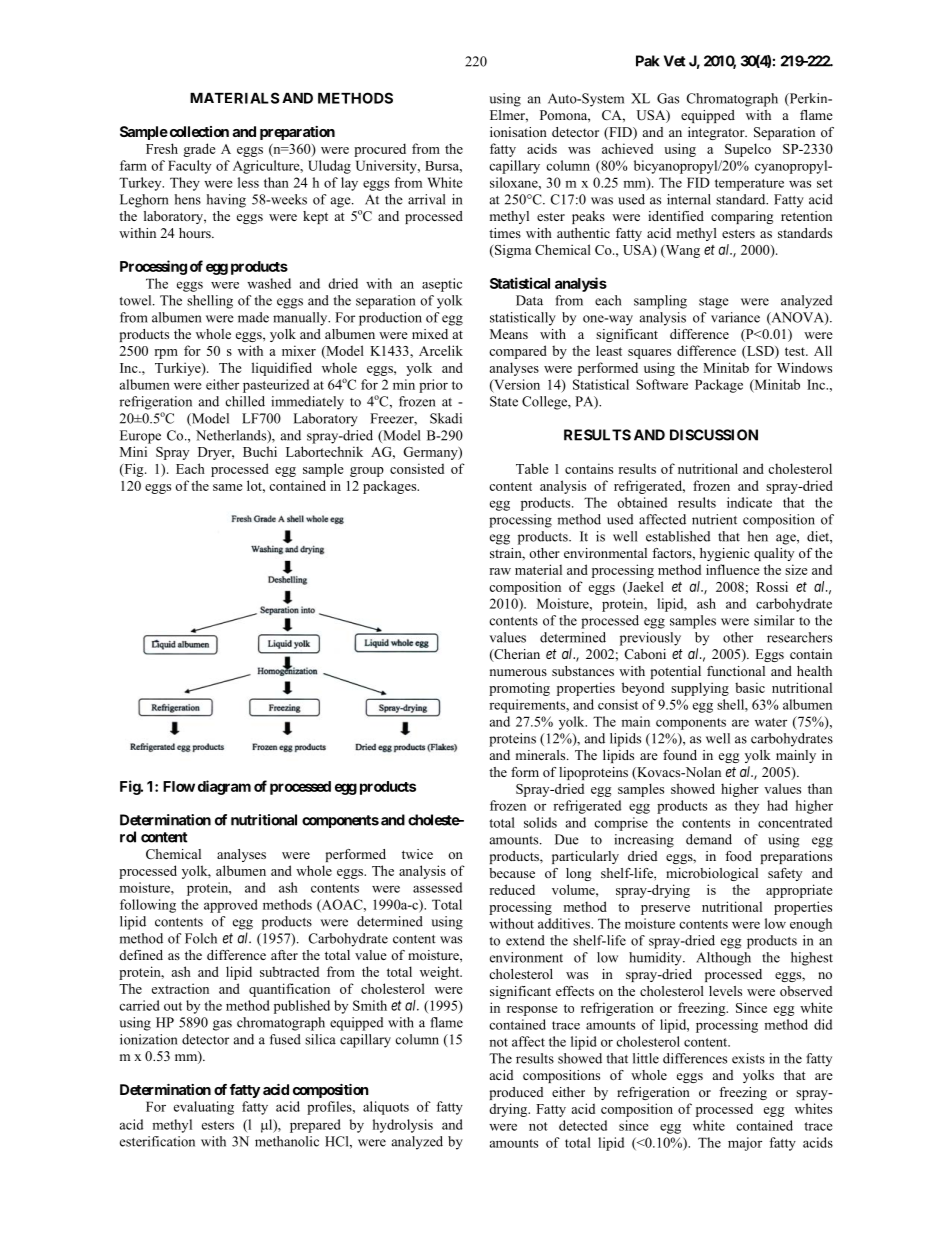 This document has width=952, height=1233. I want to click on Rossi, so click(772, 586).
